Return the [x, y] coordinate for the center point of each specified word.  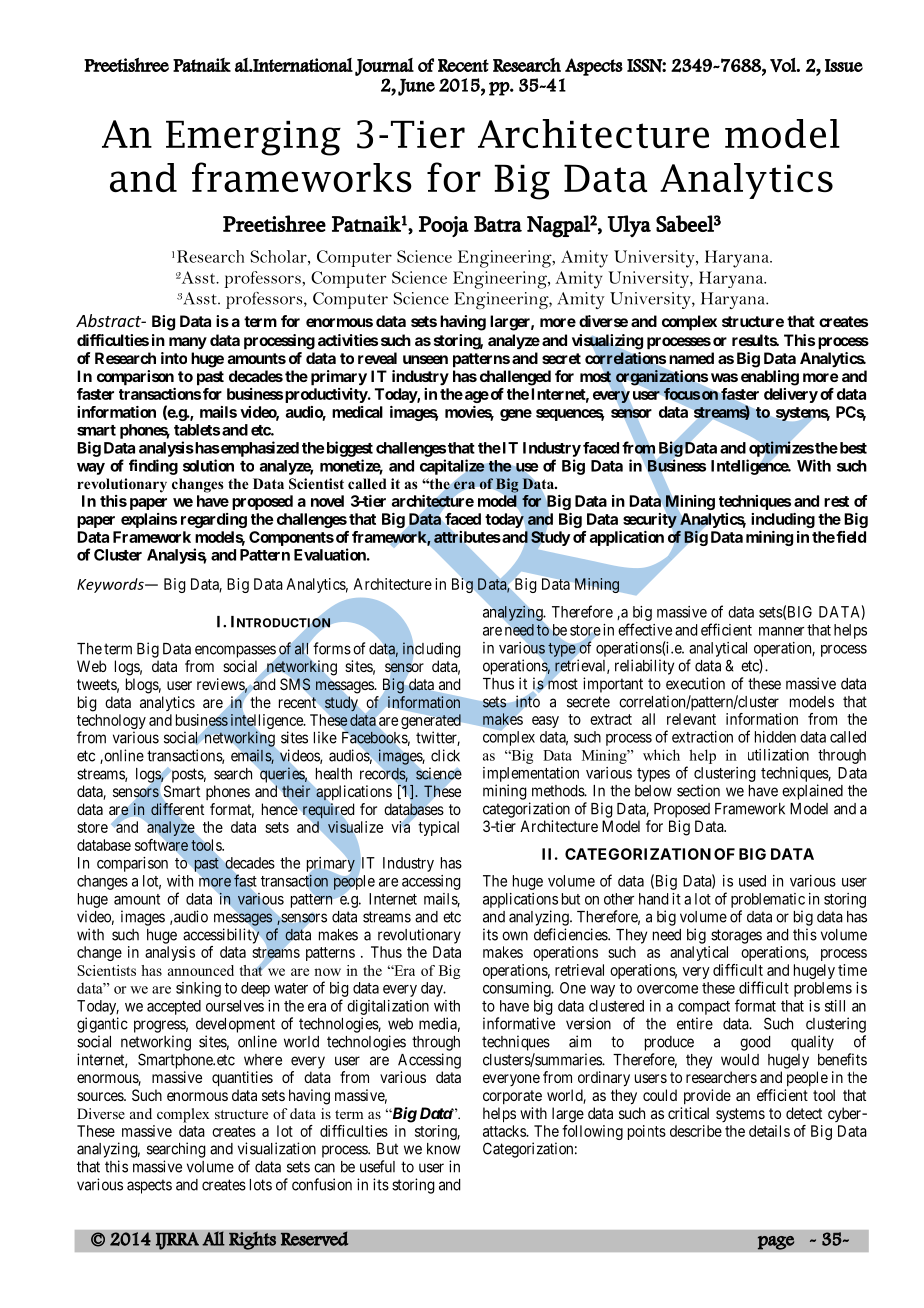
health [334, 774]
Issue [844, 65]
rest [836, 501]
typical [438, 828]
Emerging [253, 138]
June [416, 87]
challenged [515, 378]
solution [208, 465]
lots [261, 1185]
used [752, 881]
